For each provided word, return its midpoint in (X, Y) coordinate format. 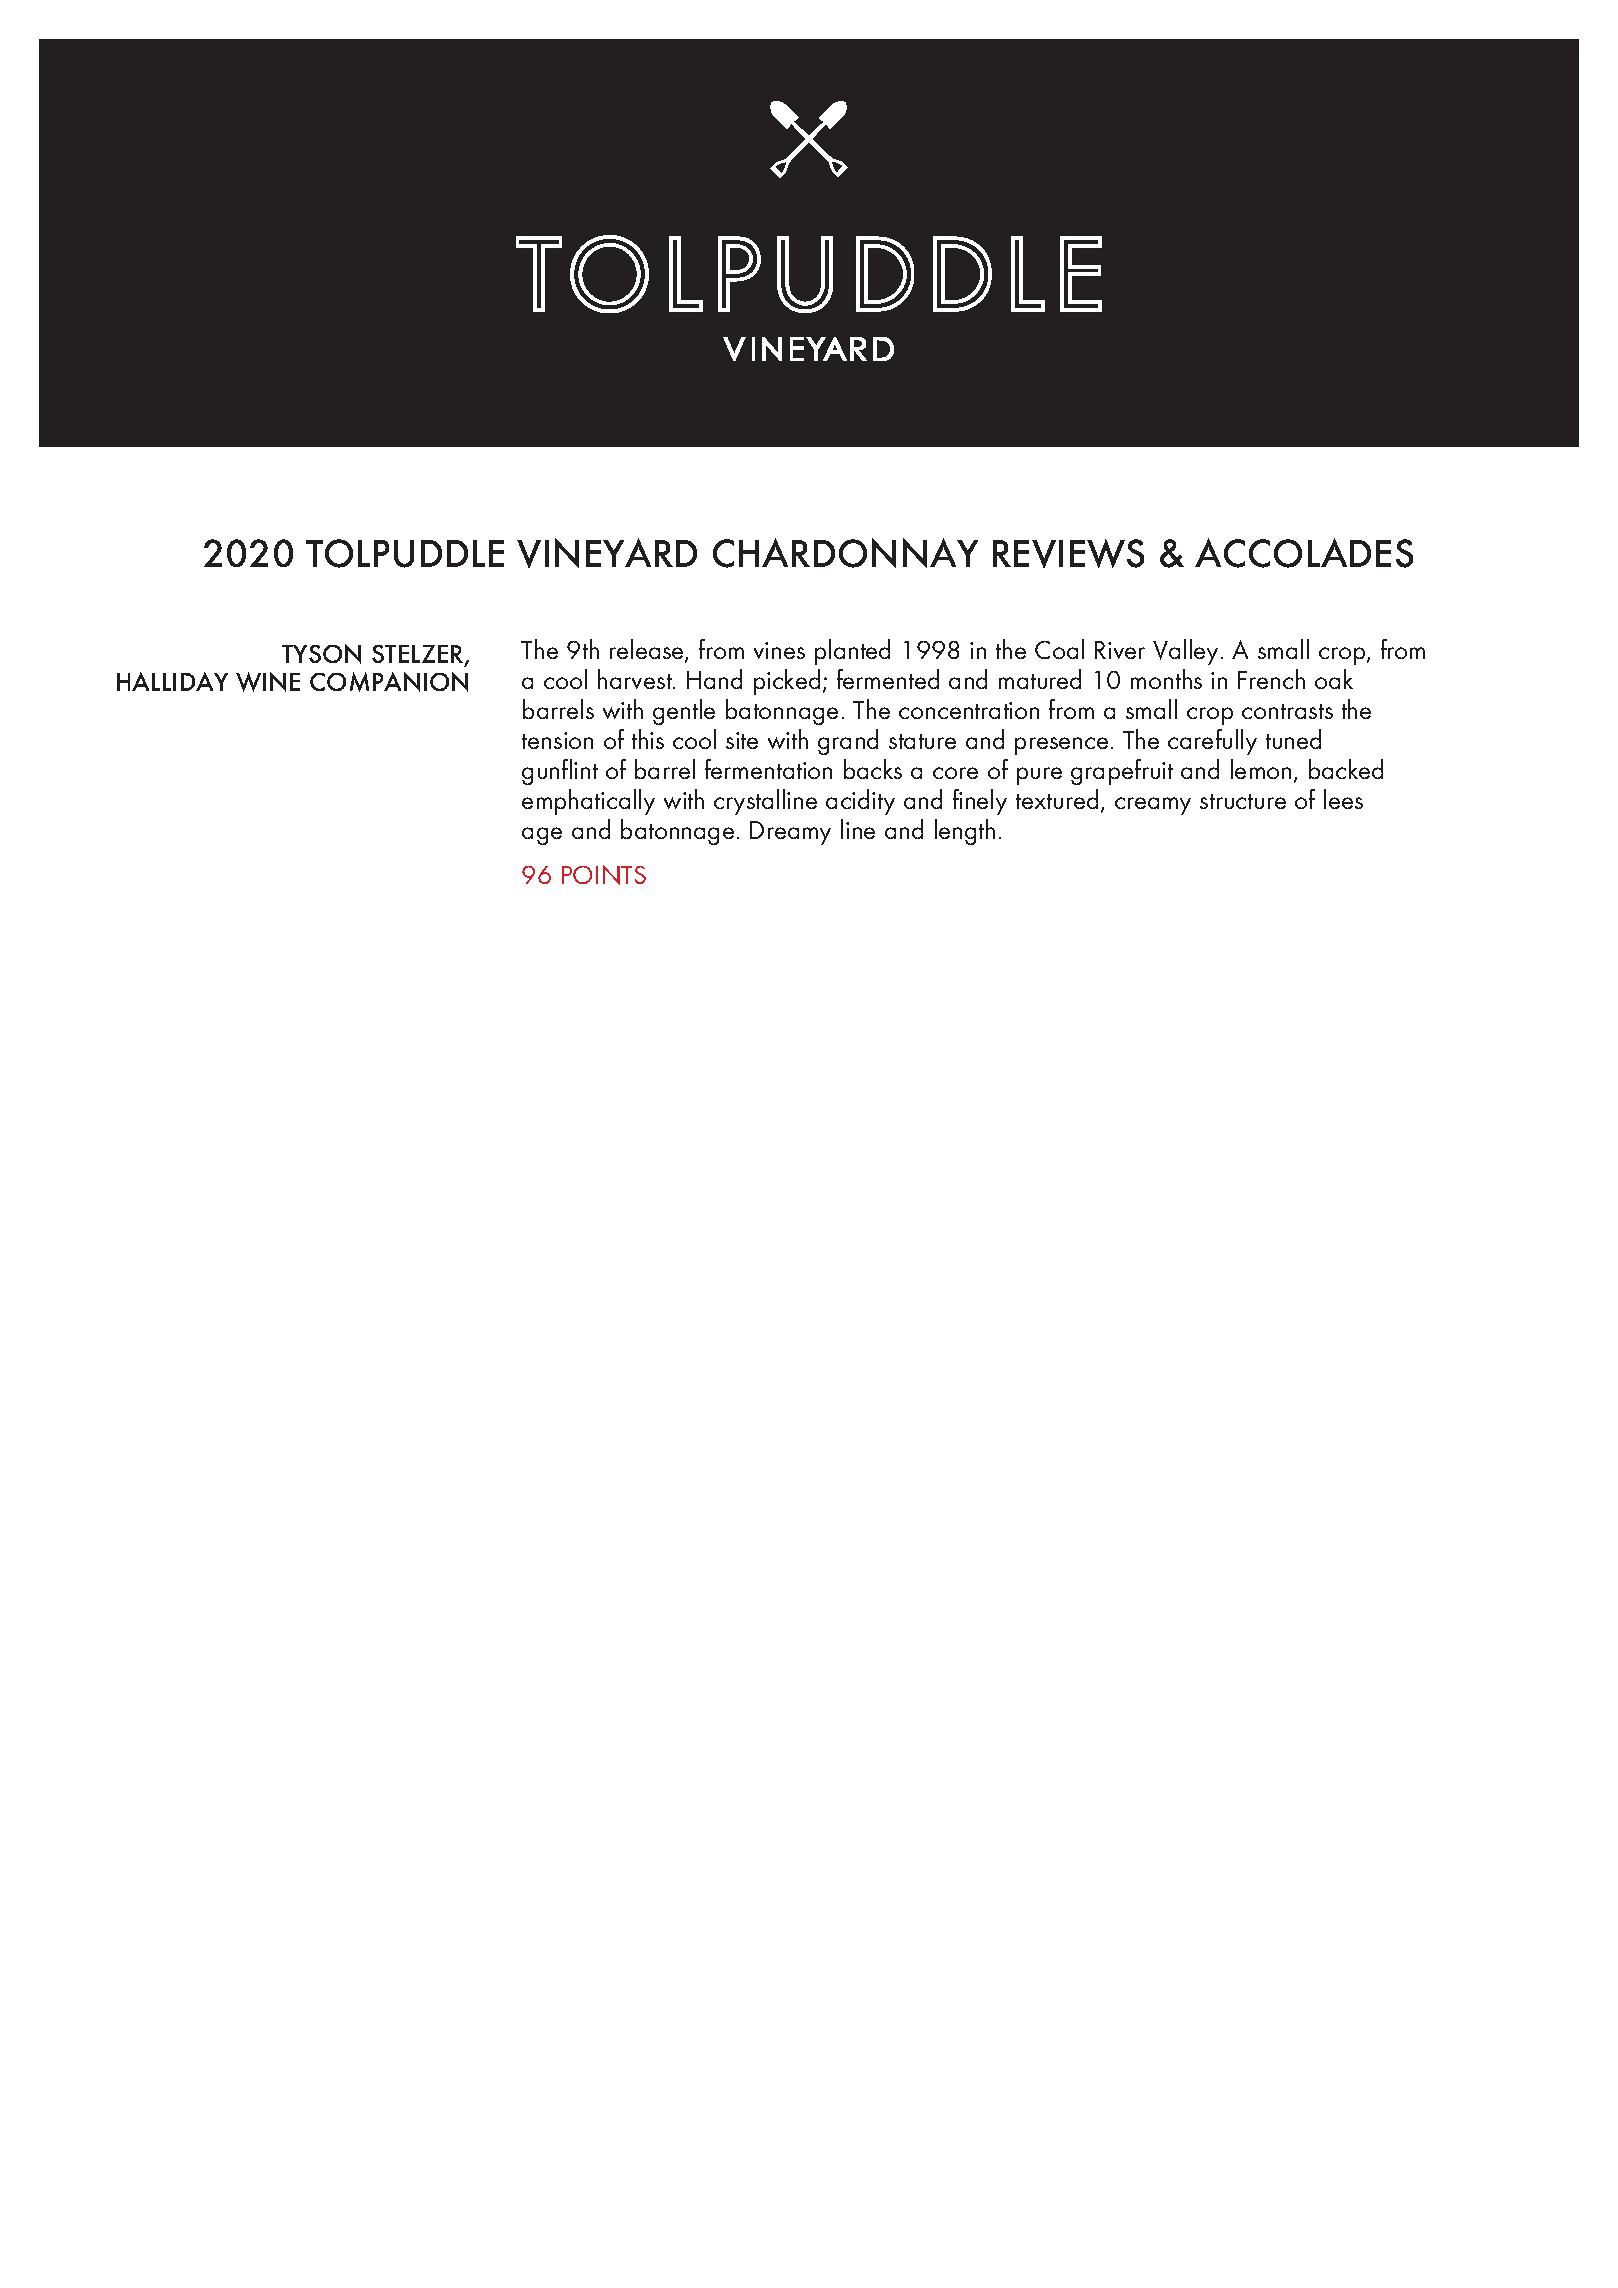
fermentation (768, 769)
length (965, 832)
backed (1346, 769)
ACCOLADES (1304, 553)
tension (557, 740)
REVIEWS (1068, 553)
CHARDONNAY (845, 553)
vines (779, 650)
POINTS (604, 875)
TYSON (321, 654)
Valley (1187, 652)
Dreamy (790, 833)
